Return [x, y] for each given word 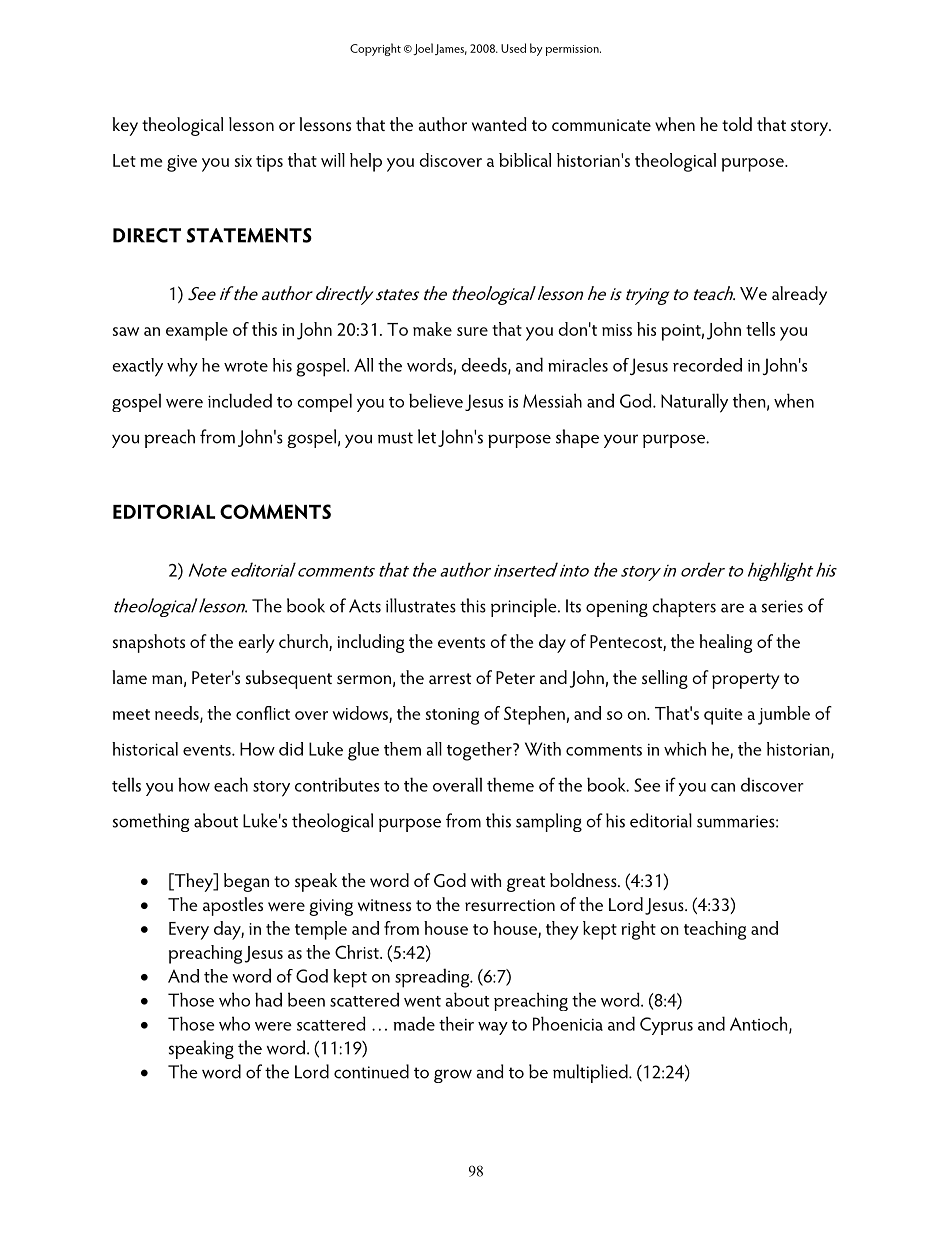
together [480, 751]
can [723, 787]
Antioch [760, 1024]
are [732, 608]
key [125, 126]
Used [513, 48]
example [197, 331]
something [151, 822]
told [737, 124]
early [256, 643]
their [456, 1023]
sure [472, 331]
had [268, 999]
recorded [707, 365]
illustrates [421, 605]
